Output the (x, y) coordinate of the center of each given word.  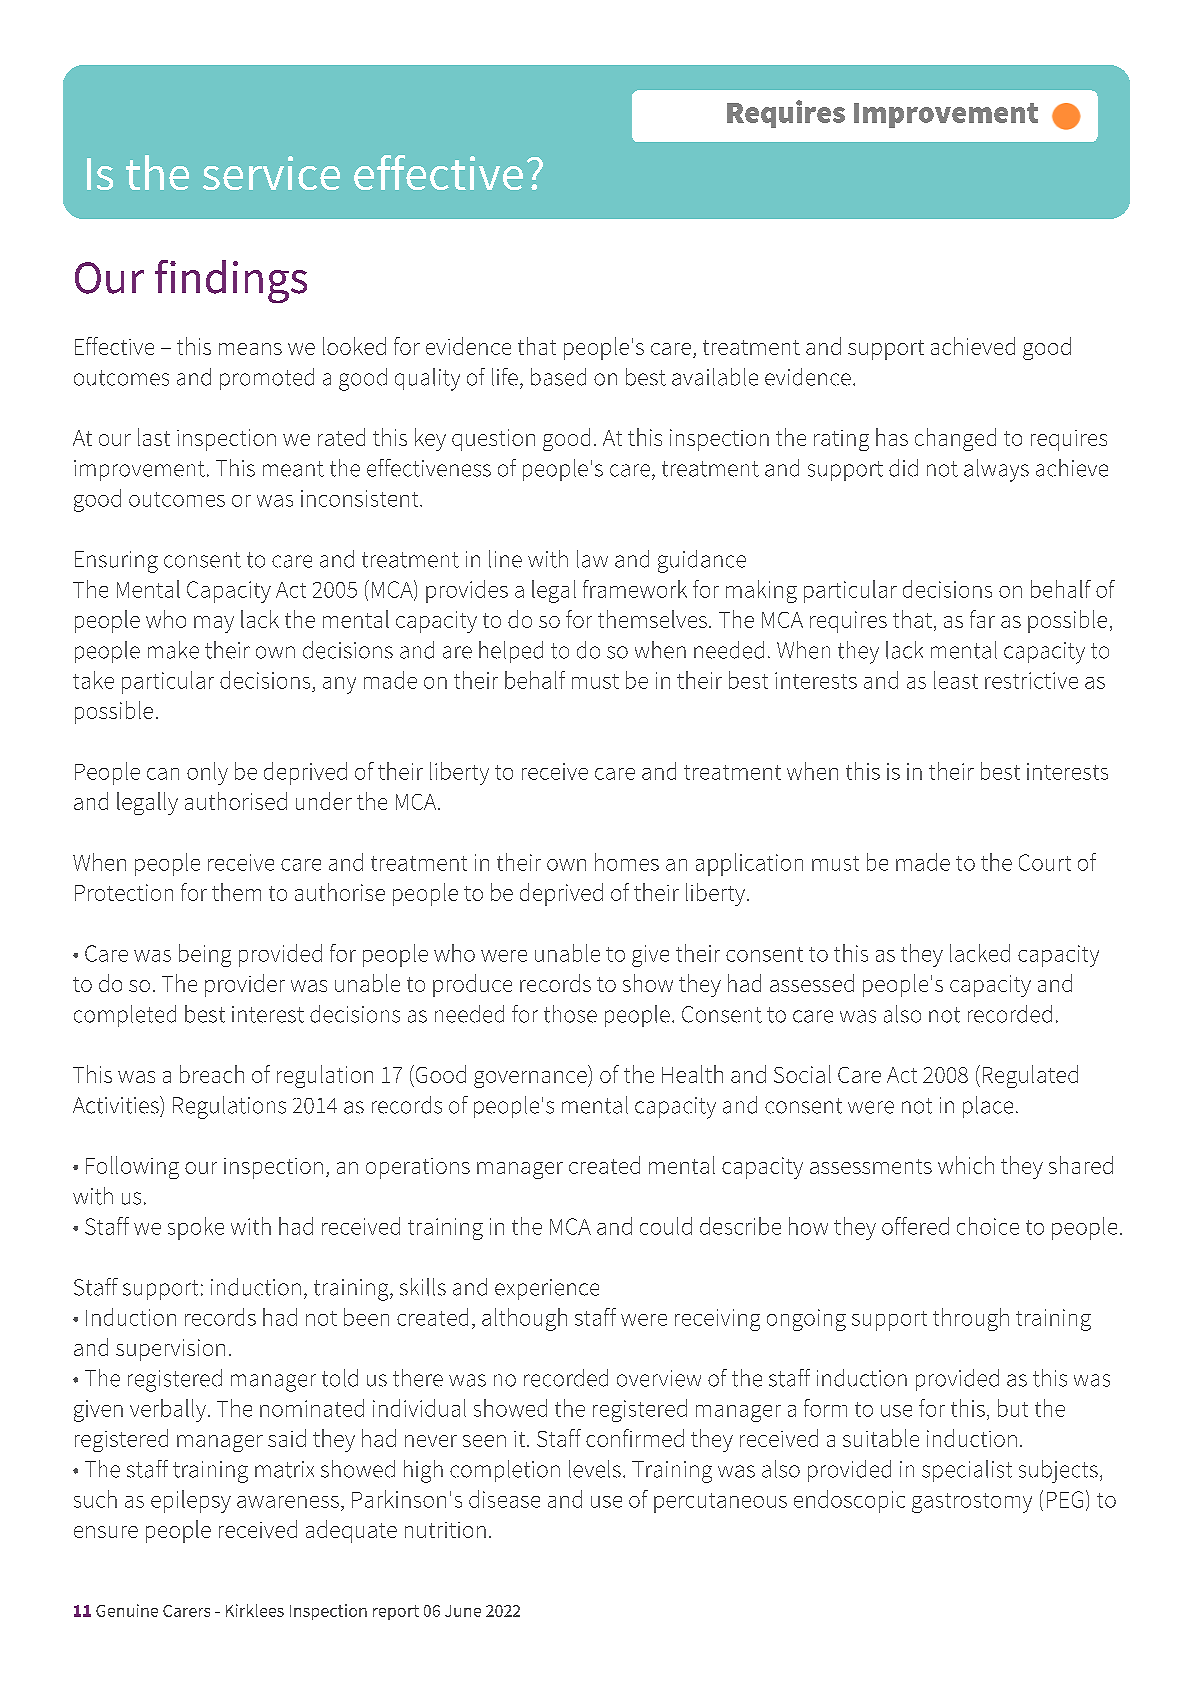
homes (627, 862)
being (205, 955)
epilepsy (191, 1501)
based (558, 377)
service (271, 173)
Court (1045, 862)
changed (955, 439)
